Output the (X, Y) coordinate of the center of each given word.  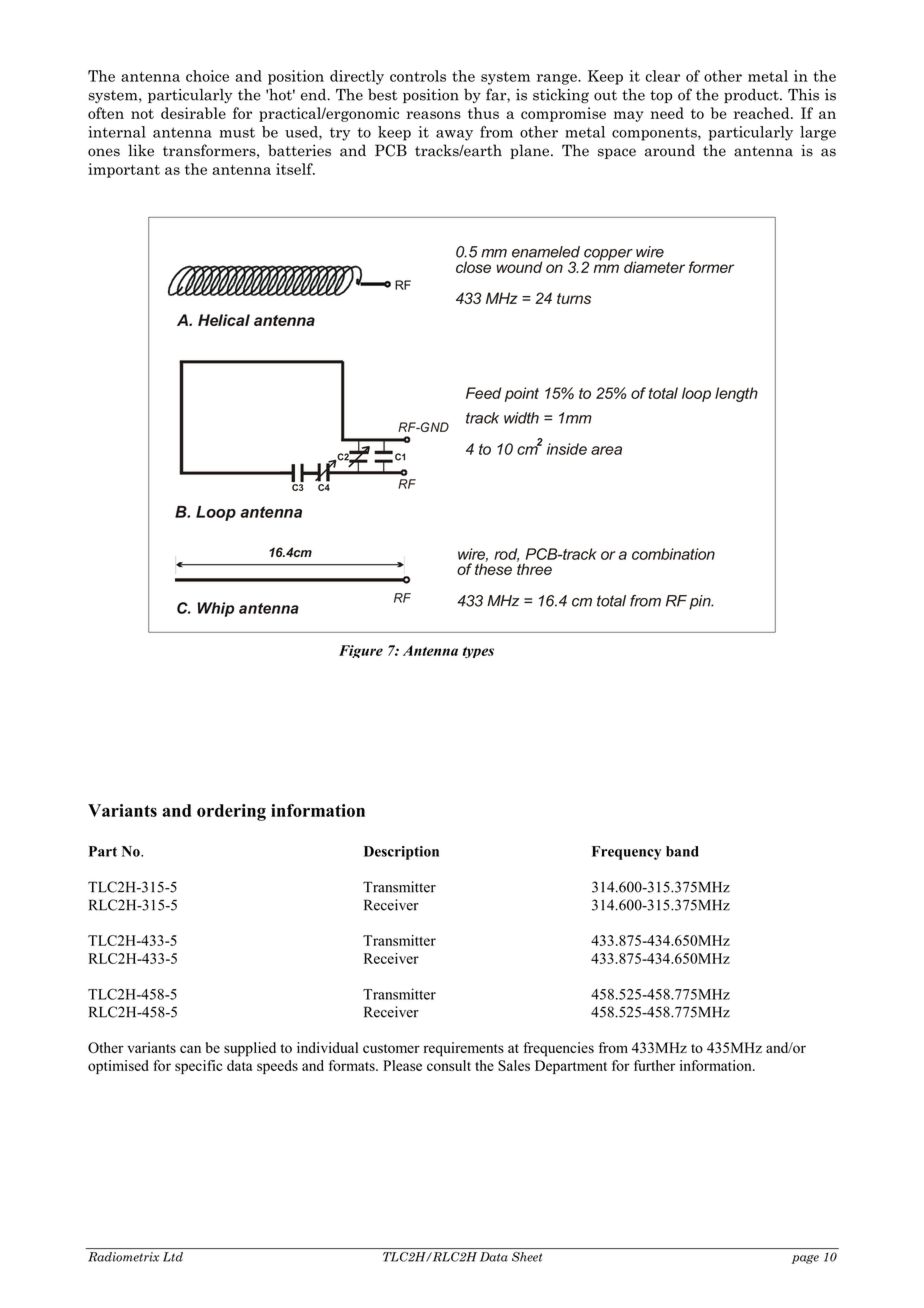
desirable (193, 113)
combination (673, 554)
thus (483, 113)
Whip (216, 609)
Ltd (173, 1257)
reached (763, 113)
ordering (231, 812)
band (682, 851)
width (521, 418)
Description (401, 853)
